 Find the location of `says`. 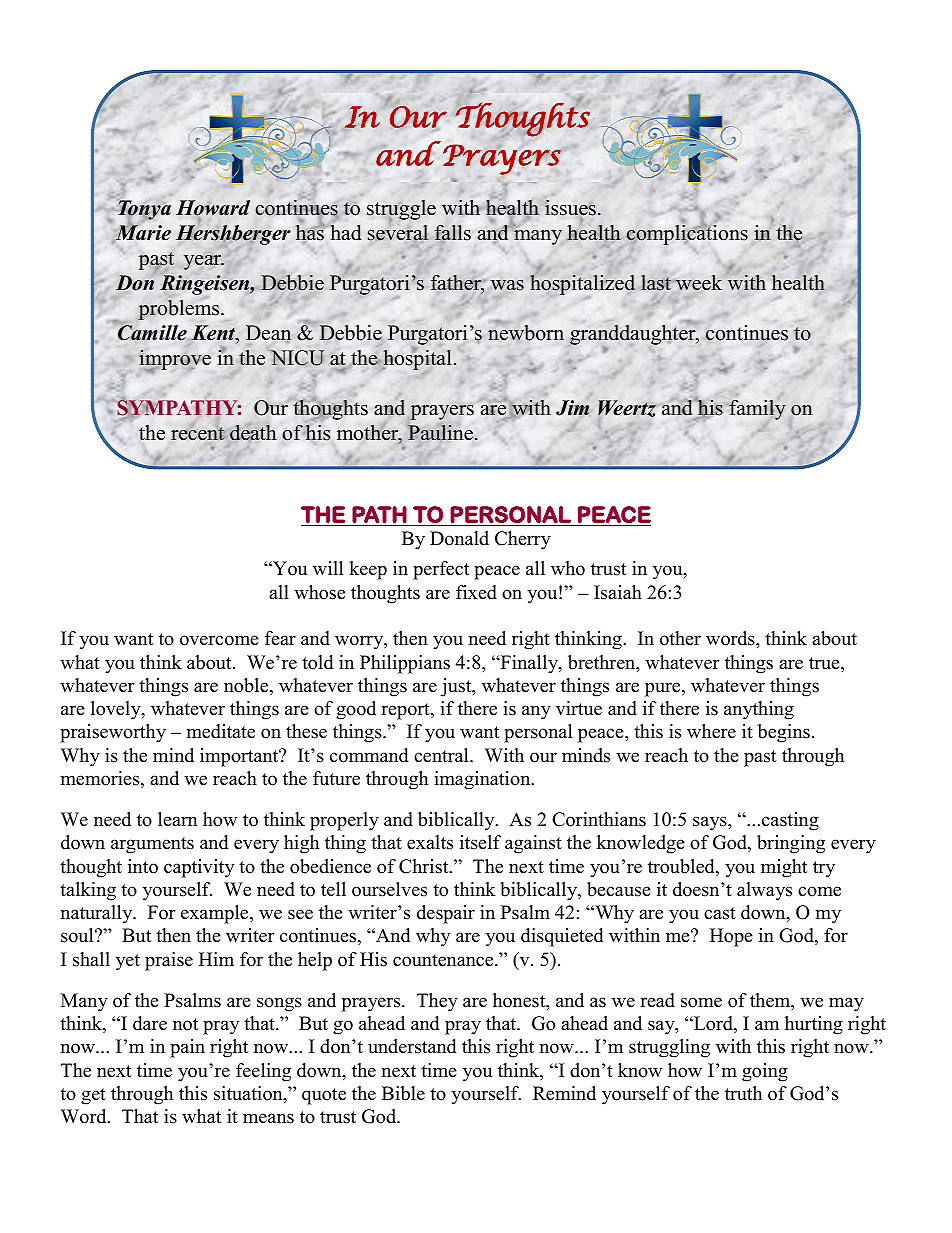

says is located at coordinates (711, 823).
